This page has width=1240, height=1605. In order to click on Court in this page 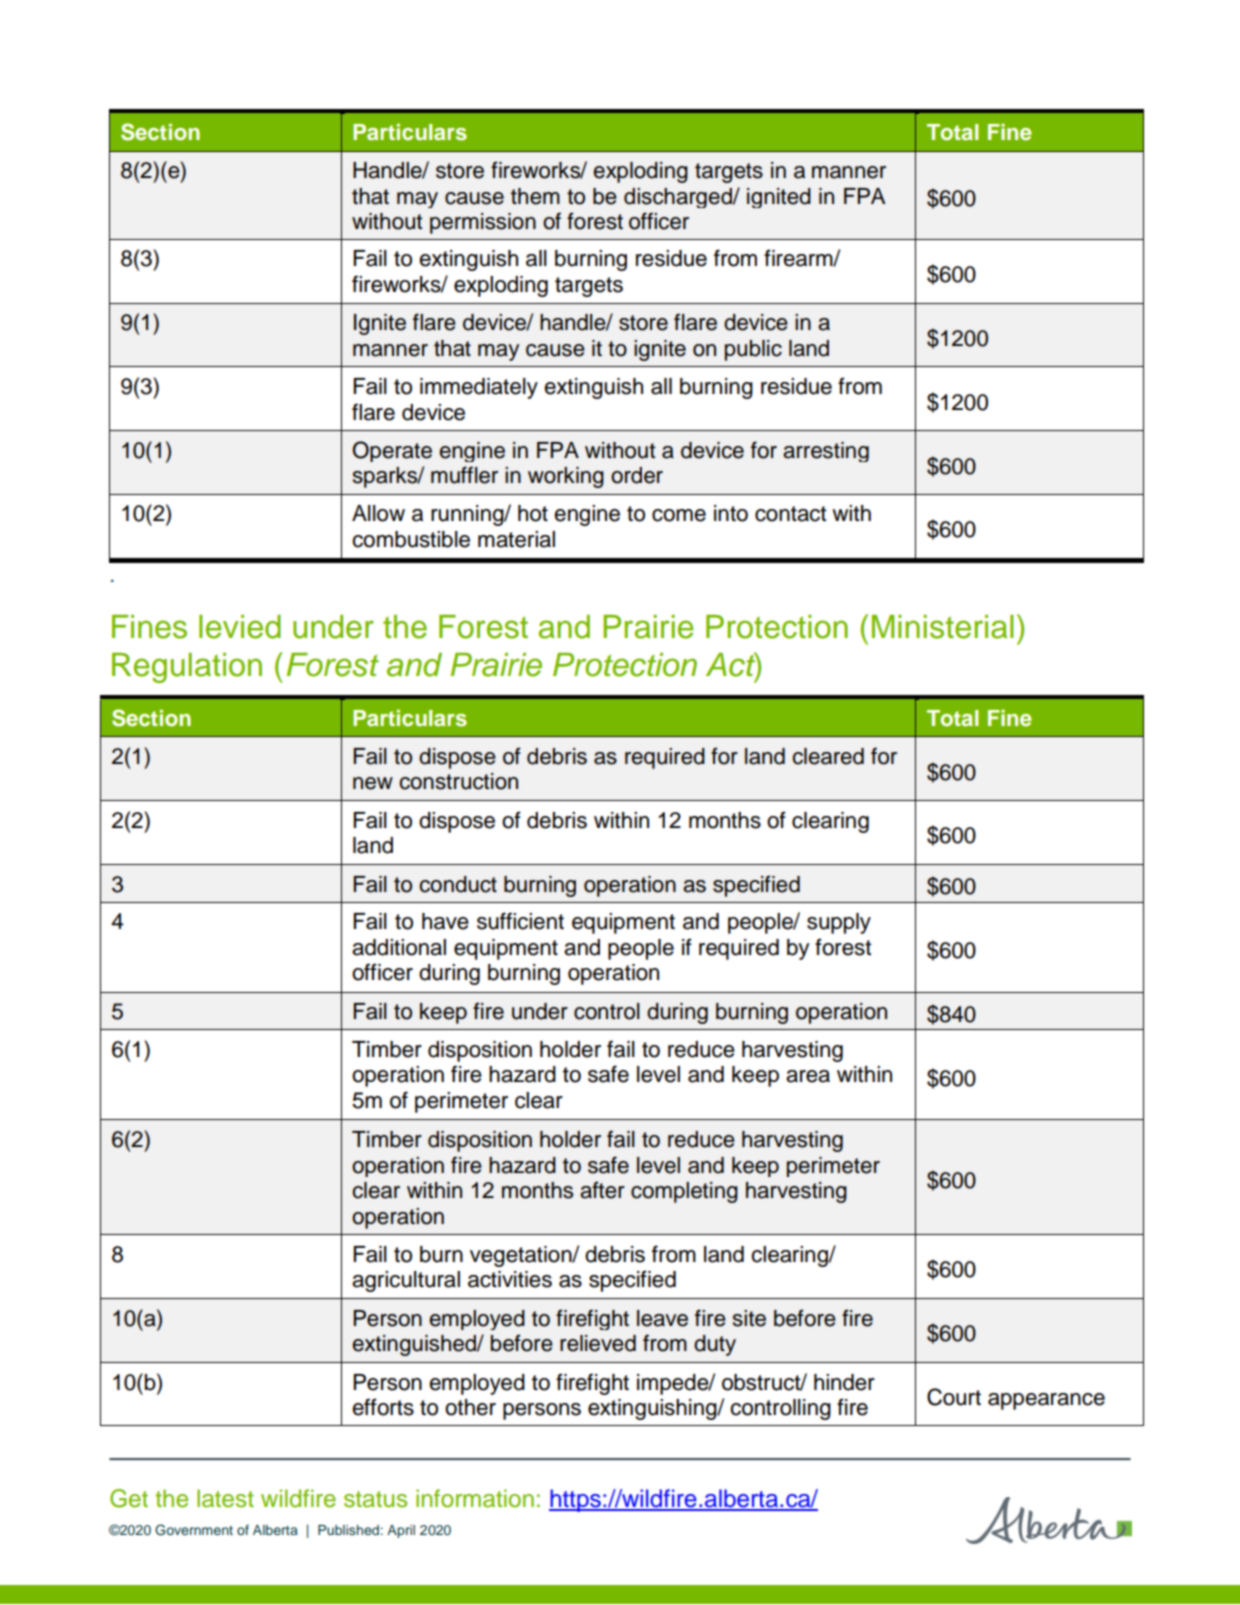, I will do `click(954, 1397)`.
